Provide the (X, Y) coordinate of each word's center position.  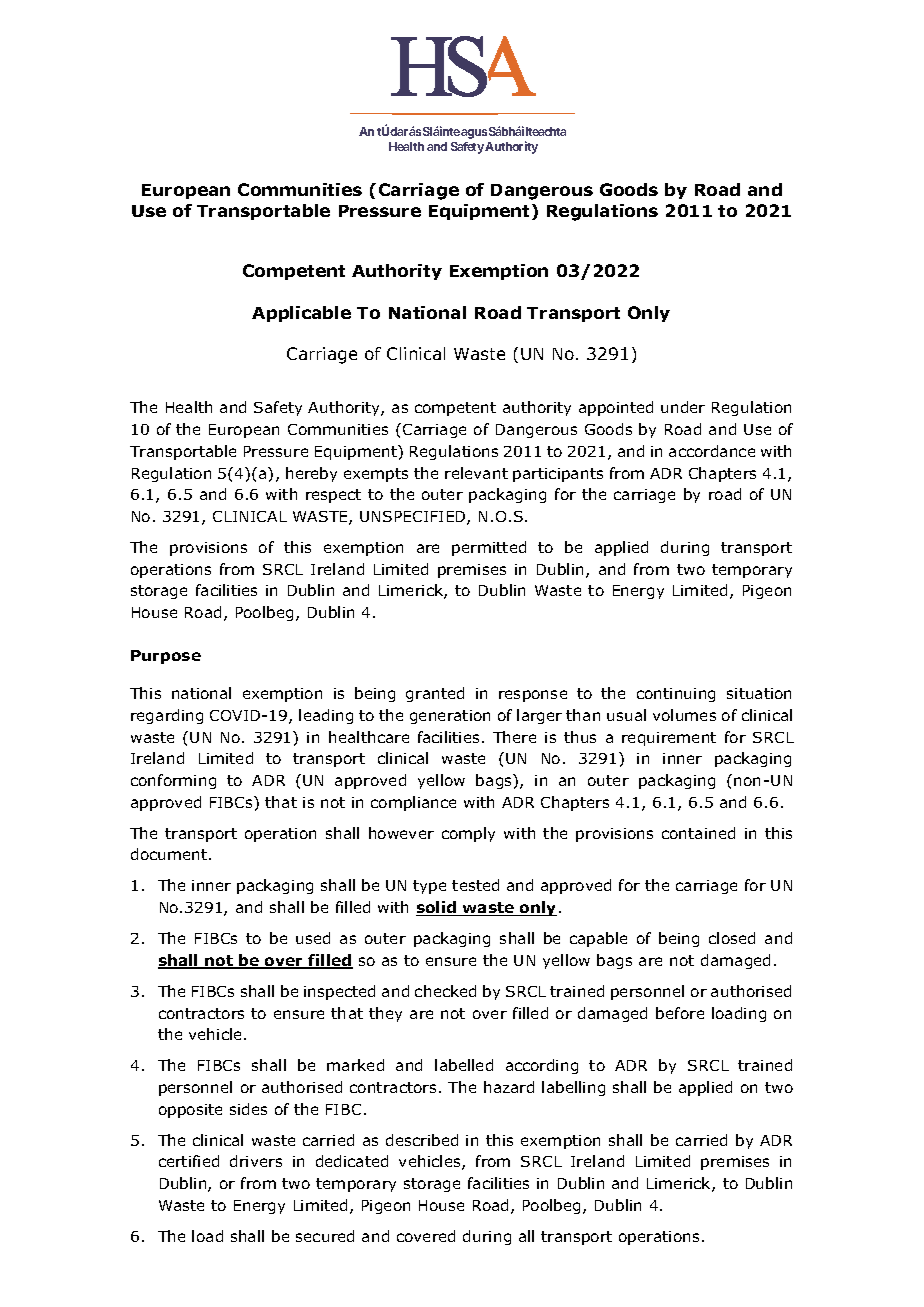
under (683, 407)
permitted (489, 548)
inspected (339, 992)
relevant (476, 473)
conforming (173, 781)
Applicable (301, 314)
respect (333, 496)
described (422, 1140)
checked (445, 991)
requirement (669, 739)
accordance (712, 451)
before (680, 1013)
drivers (256, 1161)
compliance (413, 803)
